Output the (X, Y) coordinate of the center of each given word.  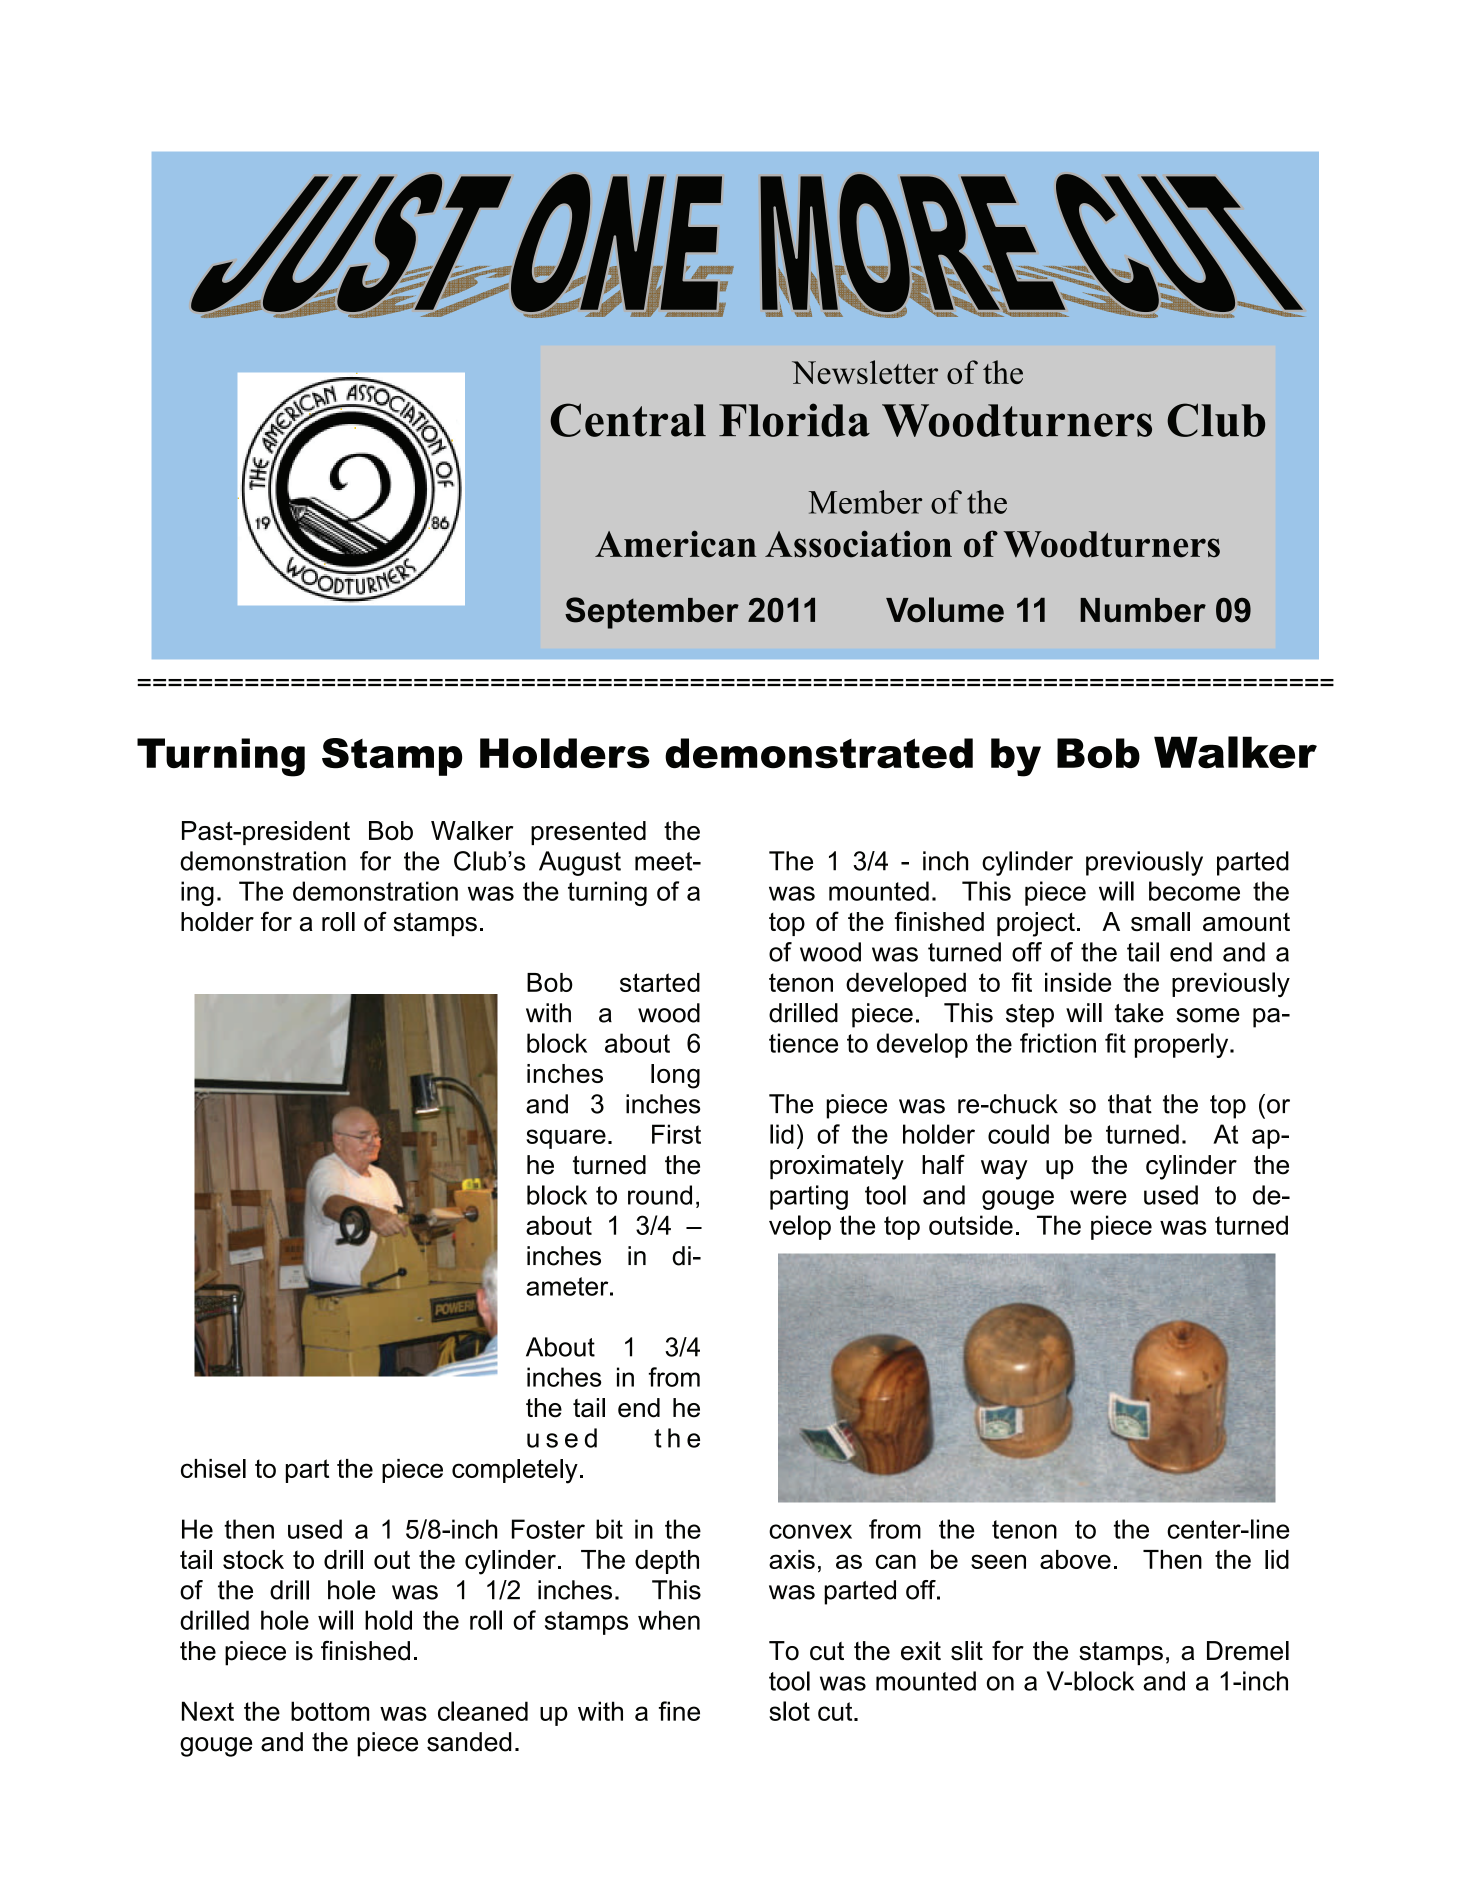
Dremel (1248, 1651)
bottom (330, 1711)
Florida (794, 420)
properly (1183, 1045)
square (566, 1139)
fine (679, 1711)
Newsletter (865, 372)
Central (628, 420)
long (675, 1076)
